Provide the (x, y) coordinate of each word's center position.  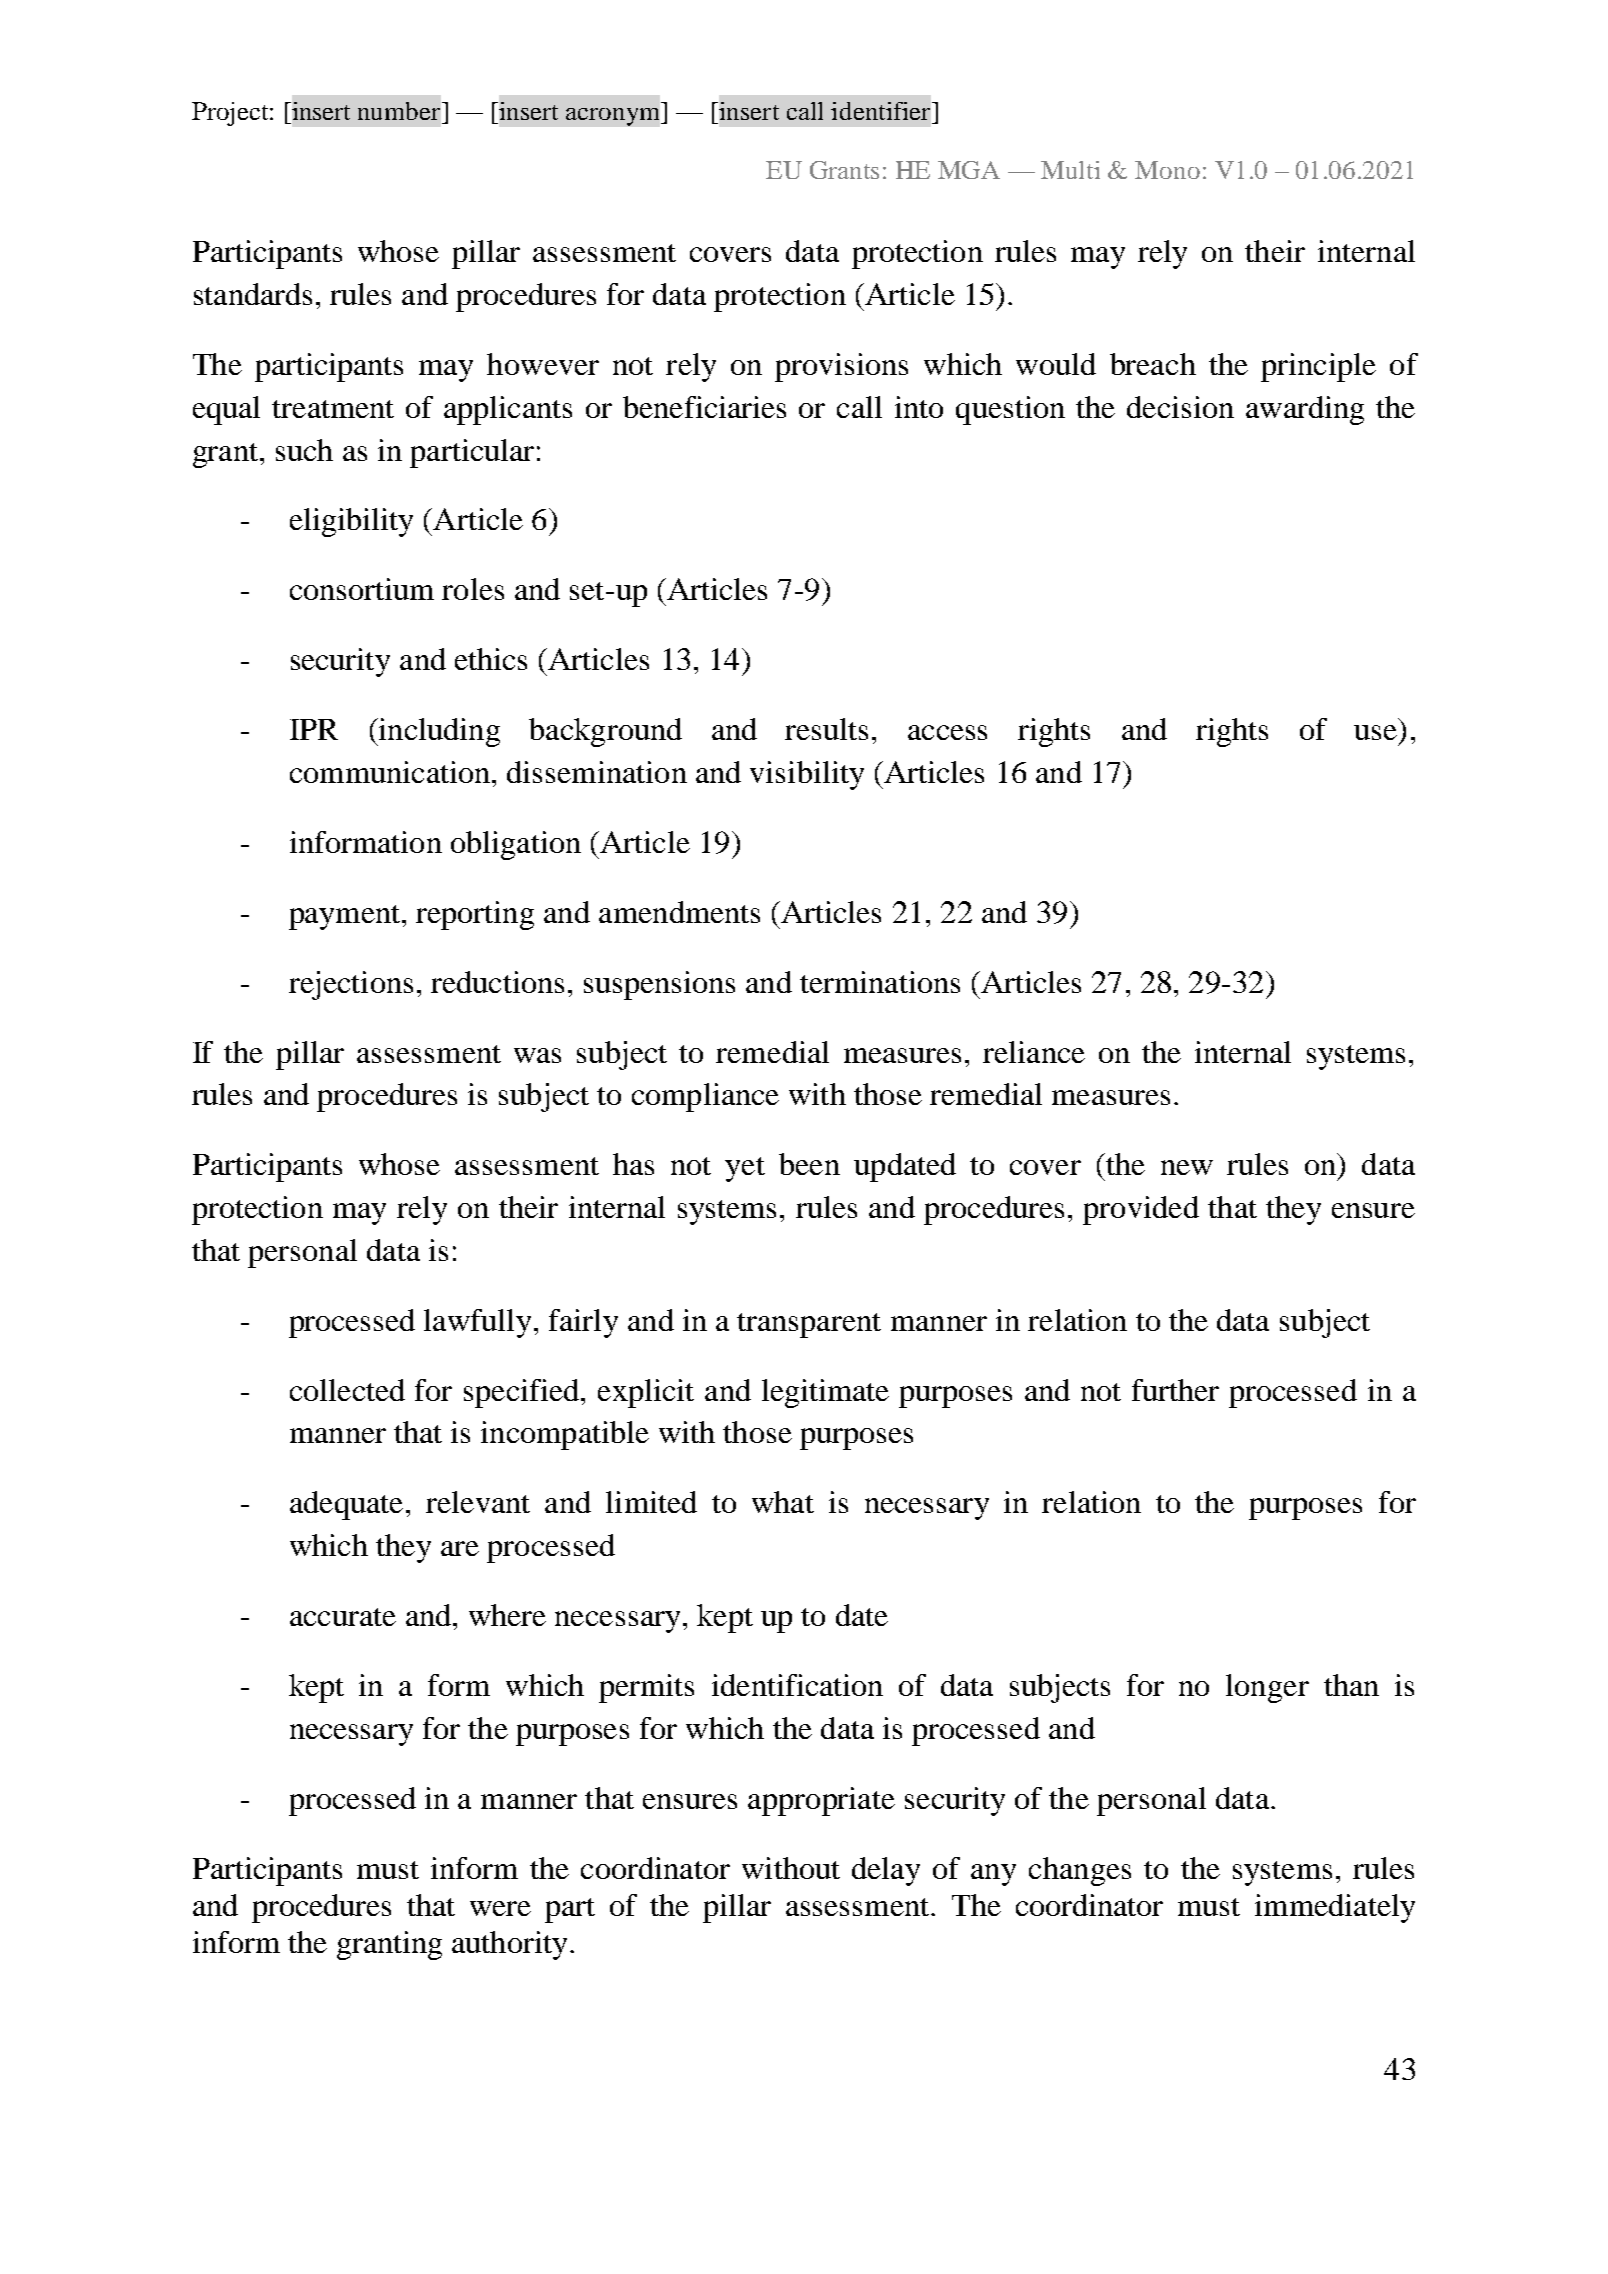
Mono (1167, 170)
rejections (351, 985)
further (1175, 1390)
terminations (880, 982)
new (1187, 1167)
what (783, 1502)
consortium (362, 589)
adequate (346, 1505)
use (1375, 732)
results (826, 729)
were (500, 1908)
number (400, 111)
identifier (882, 111)
